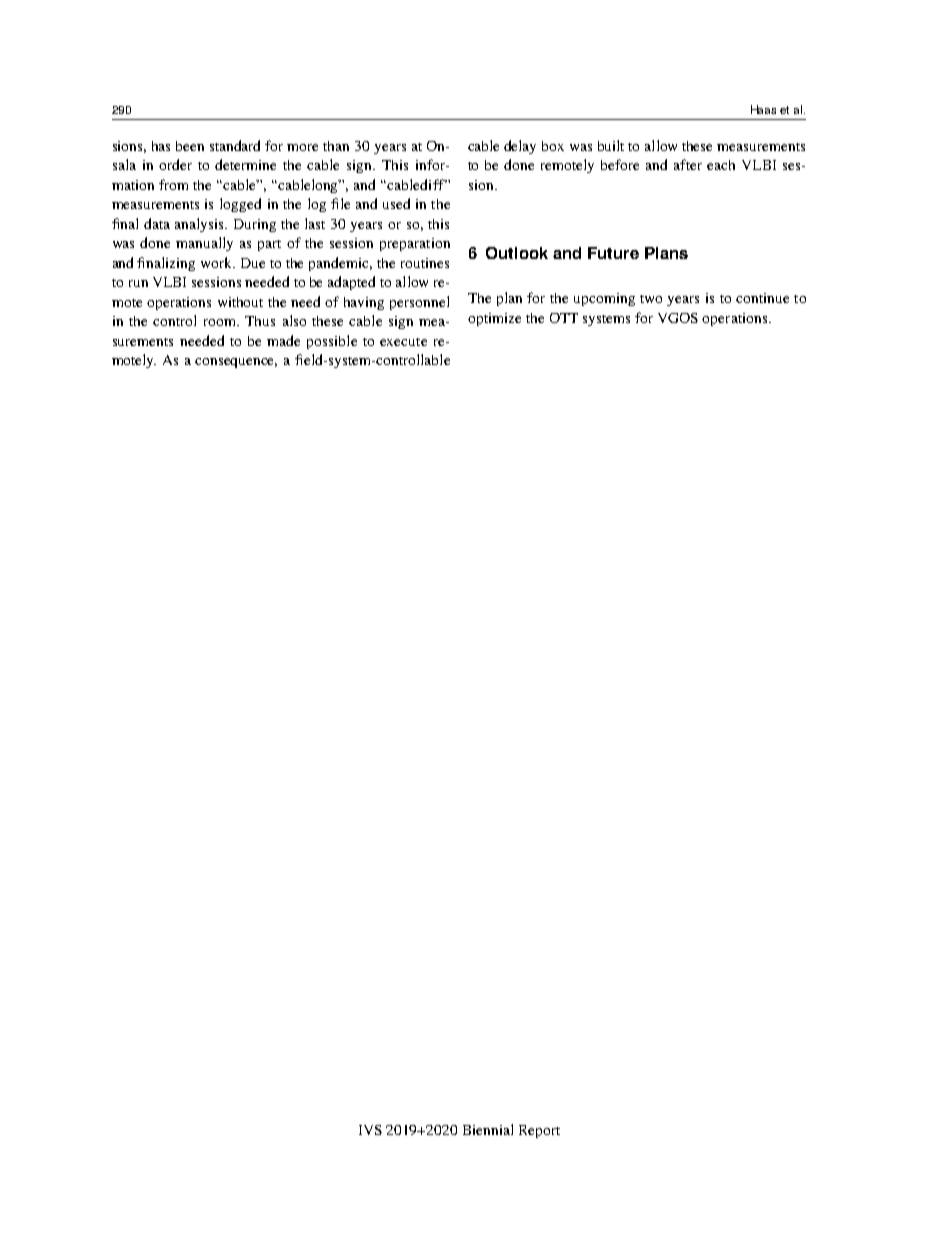  Describe the element at coordinates (236, 363) in the image. I see `consequence` at that location.
